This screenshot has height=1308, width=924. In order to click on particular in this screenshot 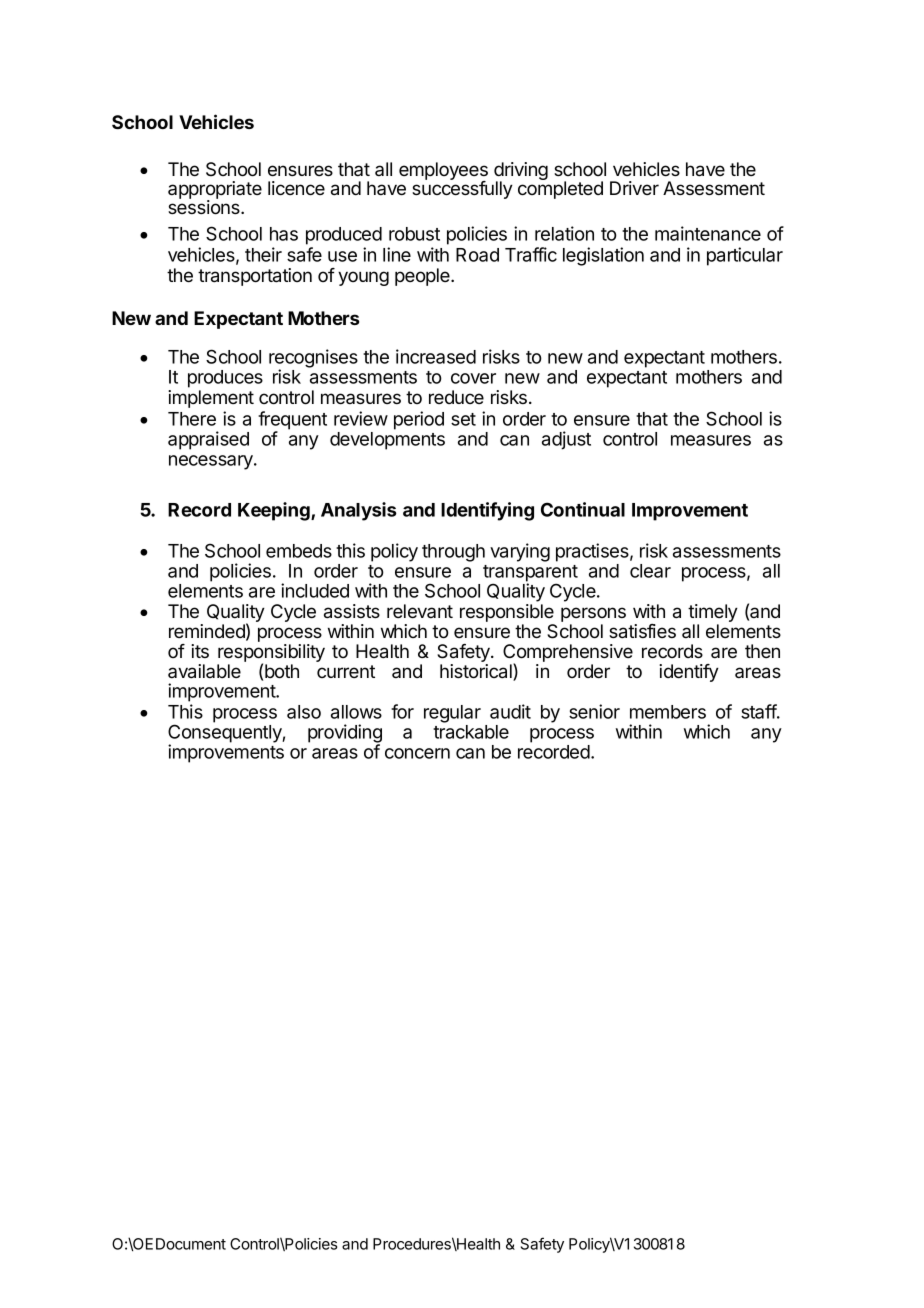, I will do `click(745, 256)`.
